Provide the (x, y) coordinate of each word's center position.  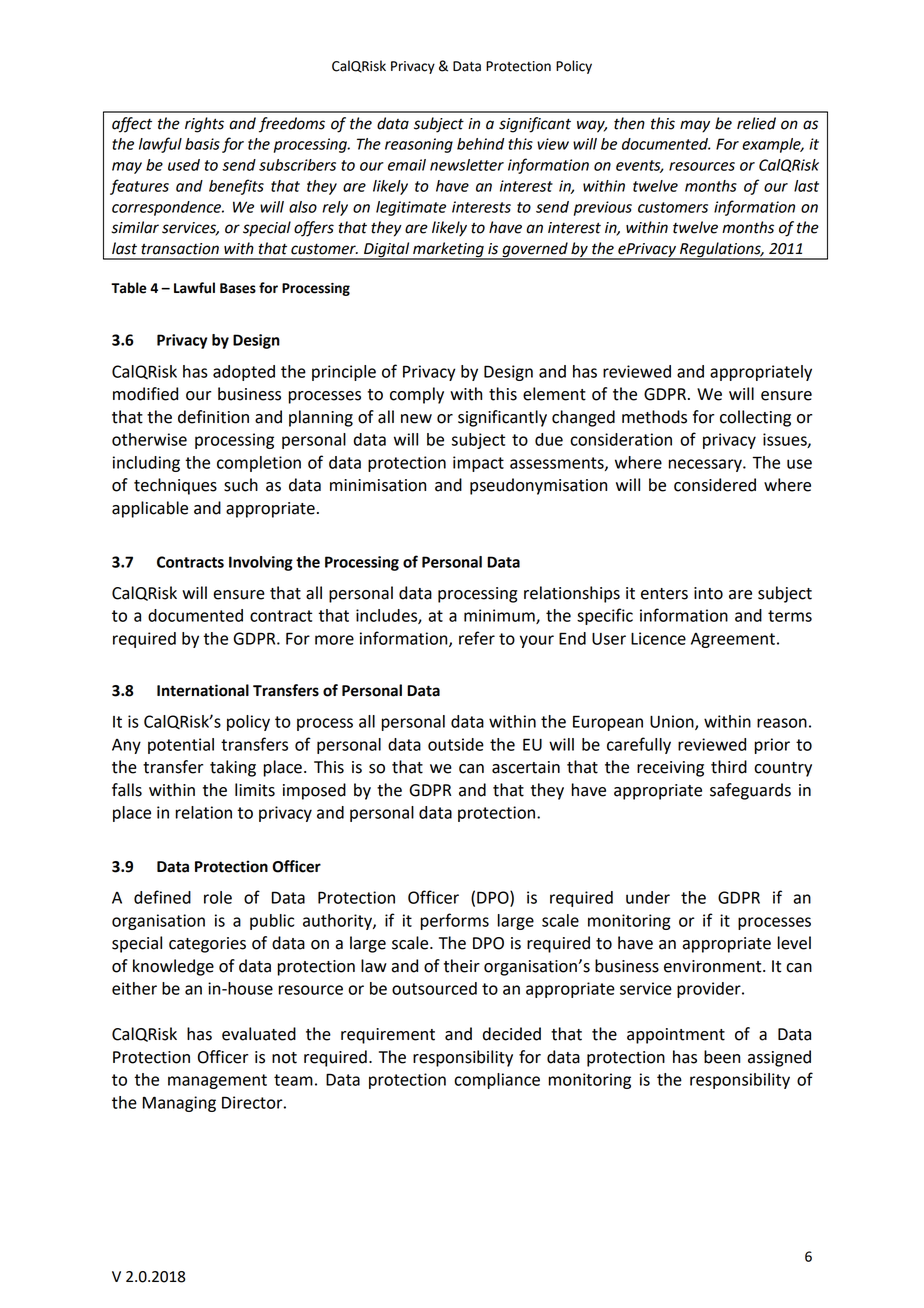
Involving (261, 563)
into (708, 593)
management (217, 1081)
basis (202, 144)
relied (756, 123)
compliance (497, 1081)
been (722, 1057)
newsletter (467, 165)
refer (477, 638)
